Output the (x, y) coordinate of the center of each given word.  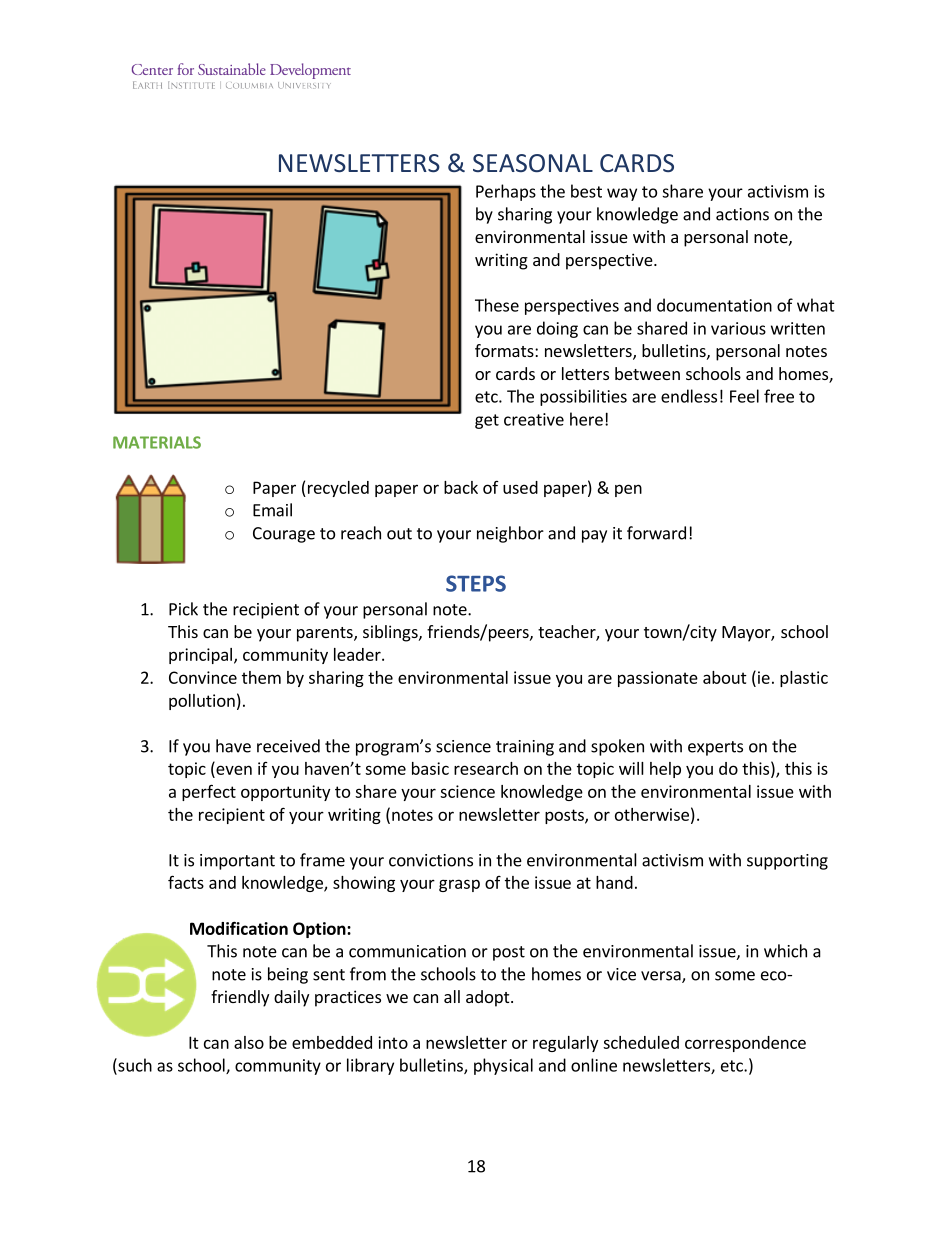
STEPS (476, 583)
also (249, 1042)
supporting (787, 862)
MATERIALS (157, 442)
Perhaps (506, 192)
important (237, 862)
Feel (744, 396)
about (725, 677)
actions (742, 214)
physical (503, 1066)
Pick (183, 609)
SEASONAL (533, 163)
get (487, 421)
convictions (431, 860)
